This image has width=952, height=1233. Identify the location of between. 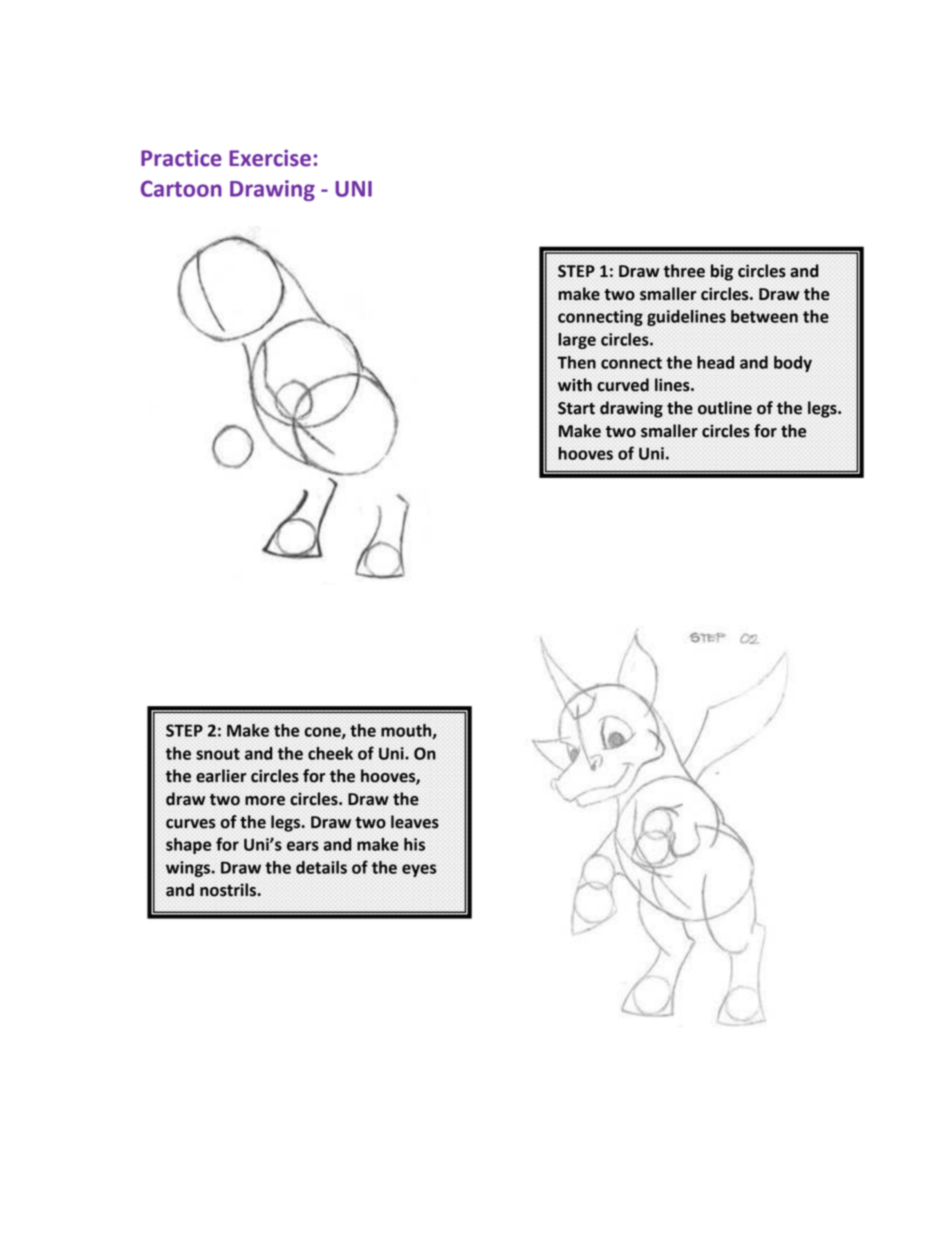
(764, 316).
